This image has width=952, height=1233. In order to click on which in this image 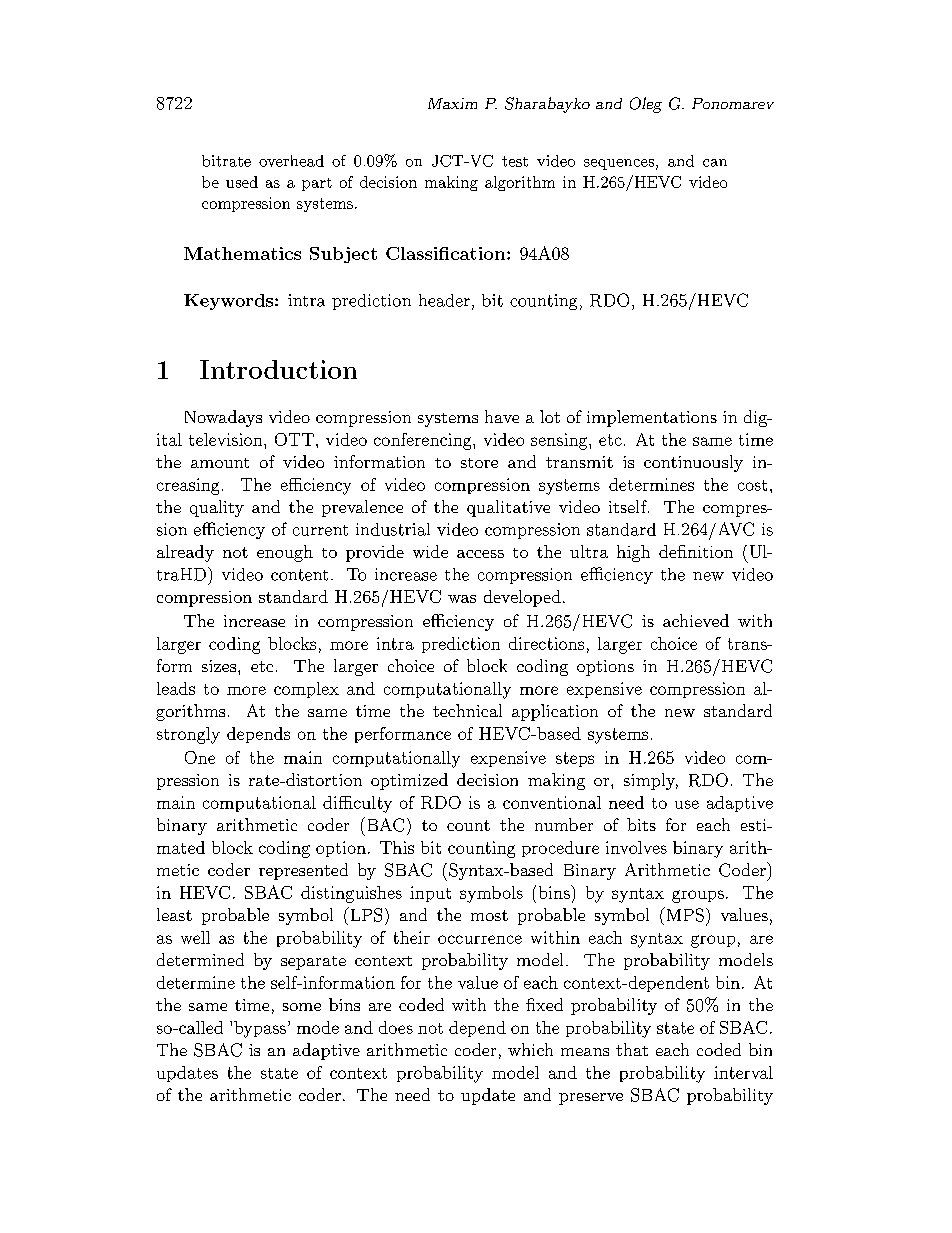, I will do `click(530, 1049)`.
